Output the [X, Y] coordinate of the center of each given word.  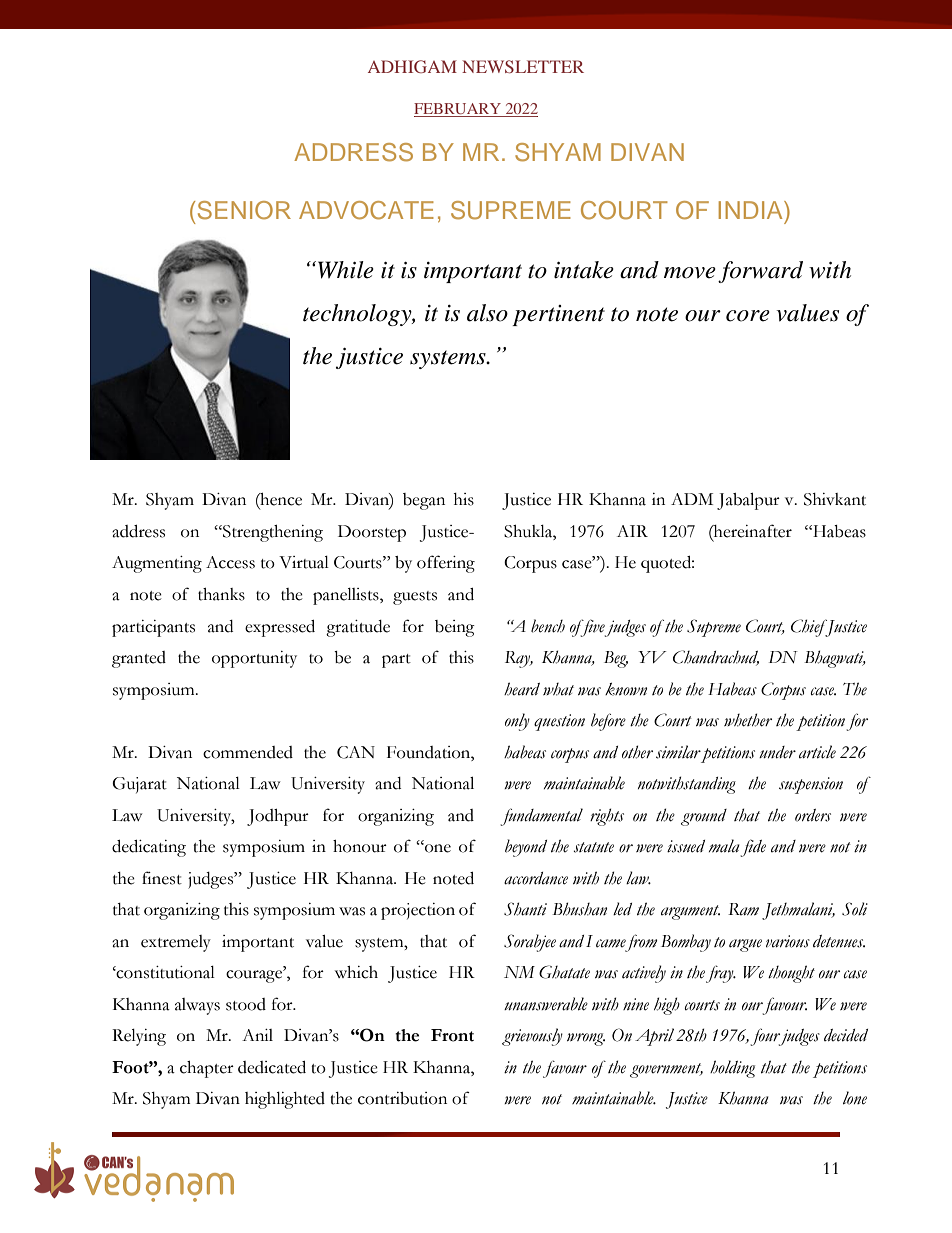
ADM [692, 499]
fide [753, 848]
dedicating [149, 848]
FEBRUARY [458, 110]
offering [446, 564]
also [487, 313]
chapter [207, 1069]
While [346, 270]
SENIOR [244, 210]
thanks [221, 594]
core [748, 316]
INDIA [752, 210]
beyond [526, 848]
